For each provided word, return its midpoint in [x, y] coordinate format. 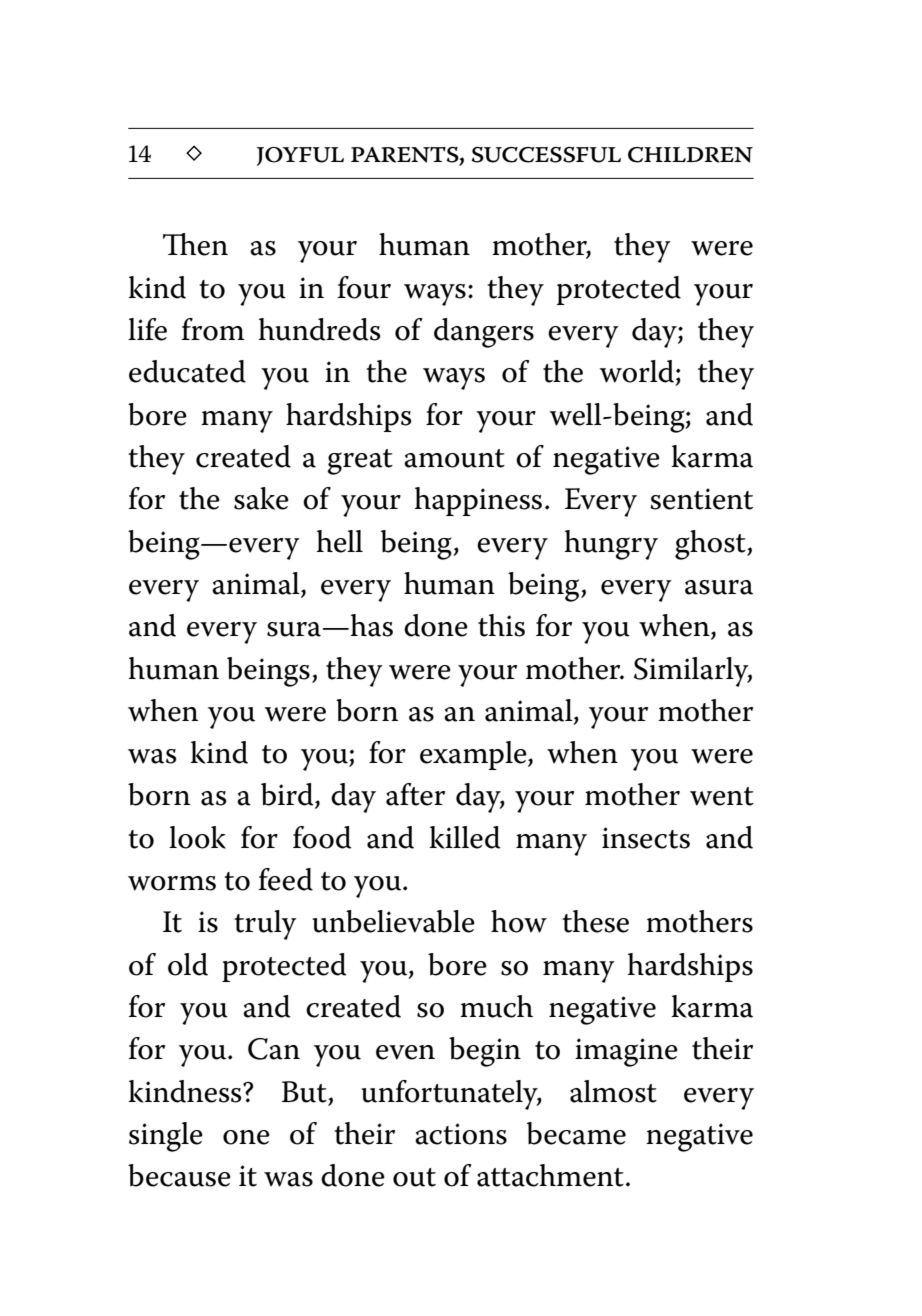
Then [195, 244]
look [197, 837]
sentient [701, 499]
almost [613, 1091]
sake [261, 498]
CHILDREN [690, 155]
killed [465, 837]
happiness [478, 501]
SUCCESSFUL [546, 155]
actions [461, 1134]
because [179, 1175]
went [722, 796]
